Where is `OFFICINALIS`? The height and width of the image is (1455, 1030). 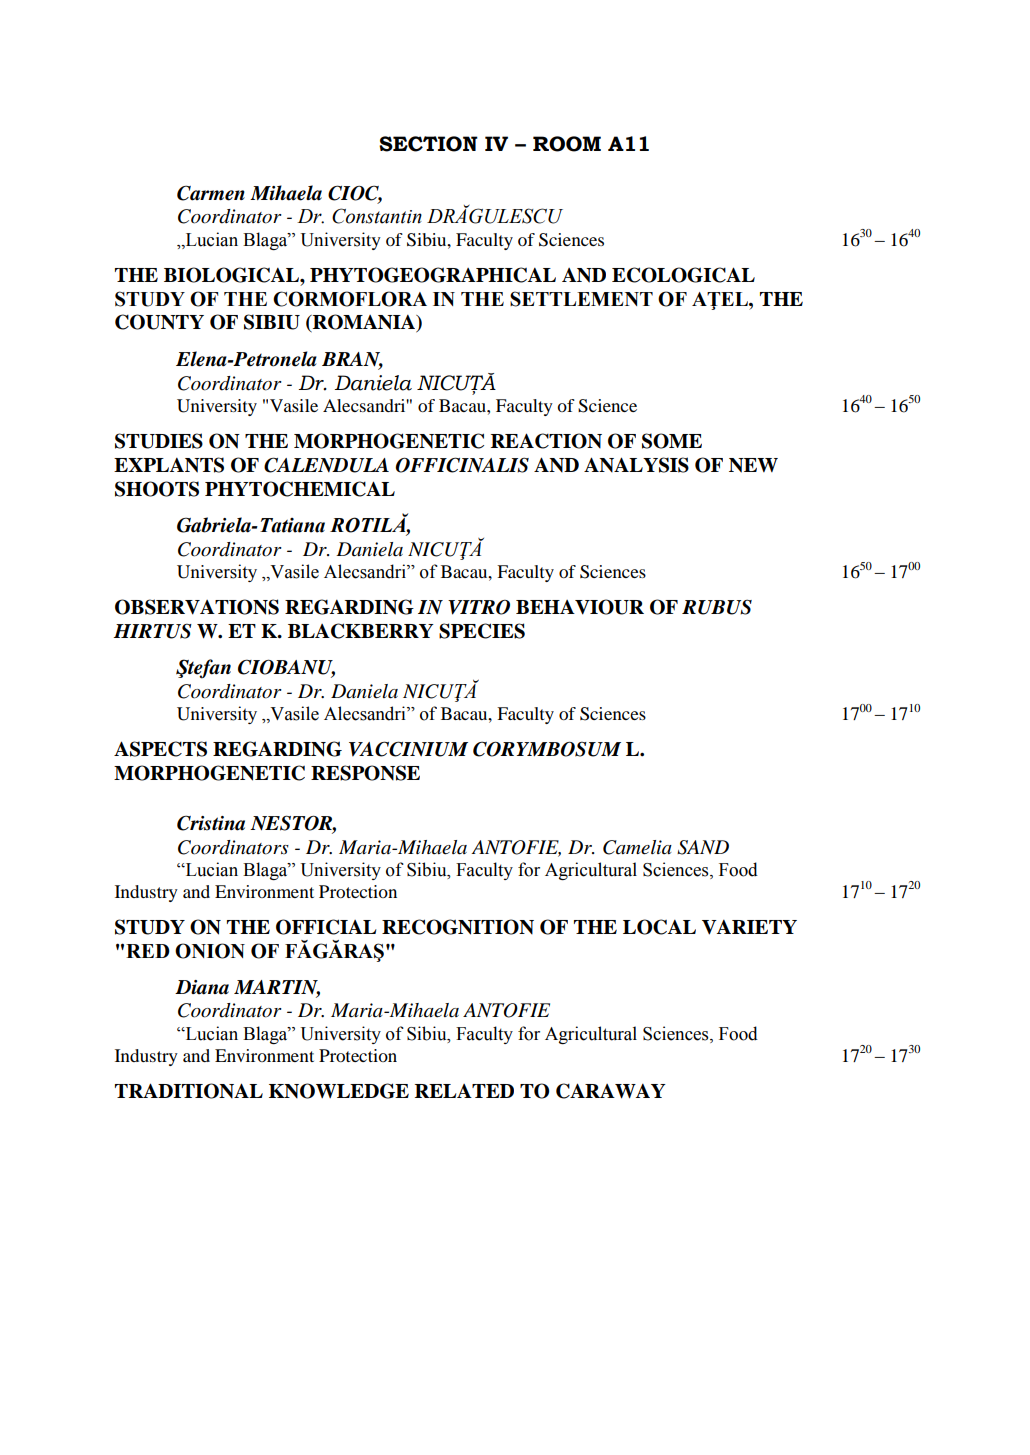
OFFICINALIS is located at coordinates (462, 465).
